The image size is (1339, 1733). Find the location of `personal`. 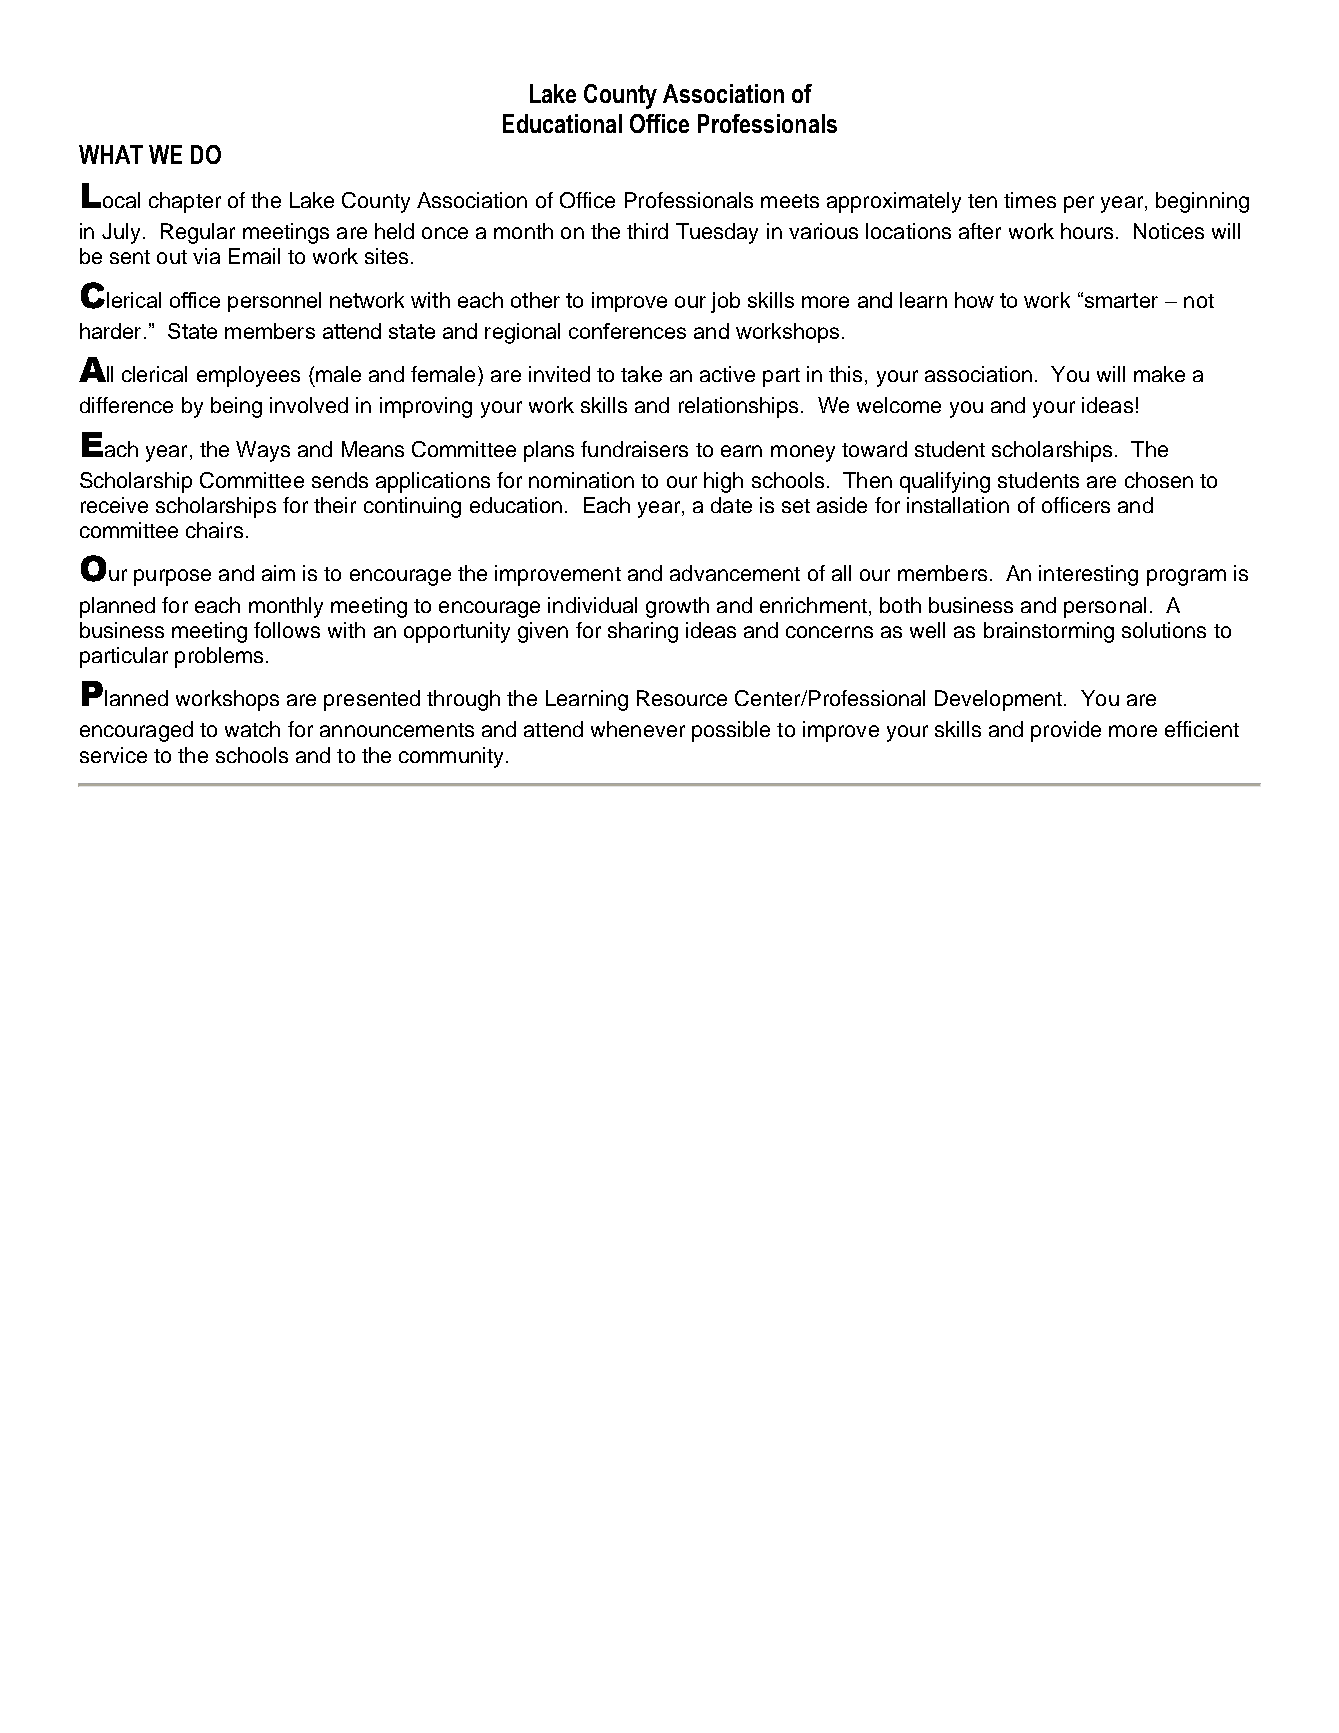

personal is located at coordinates (1105, 607).
